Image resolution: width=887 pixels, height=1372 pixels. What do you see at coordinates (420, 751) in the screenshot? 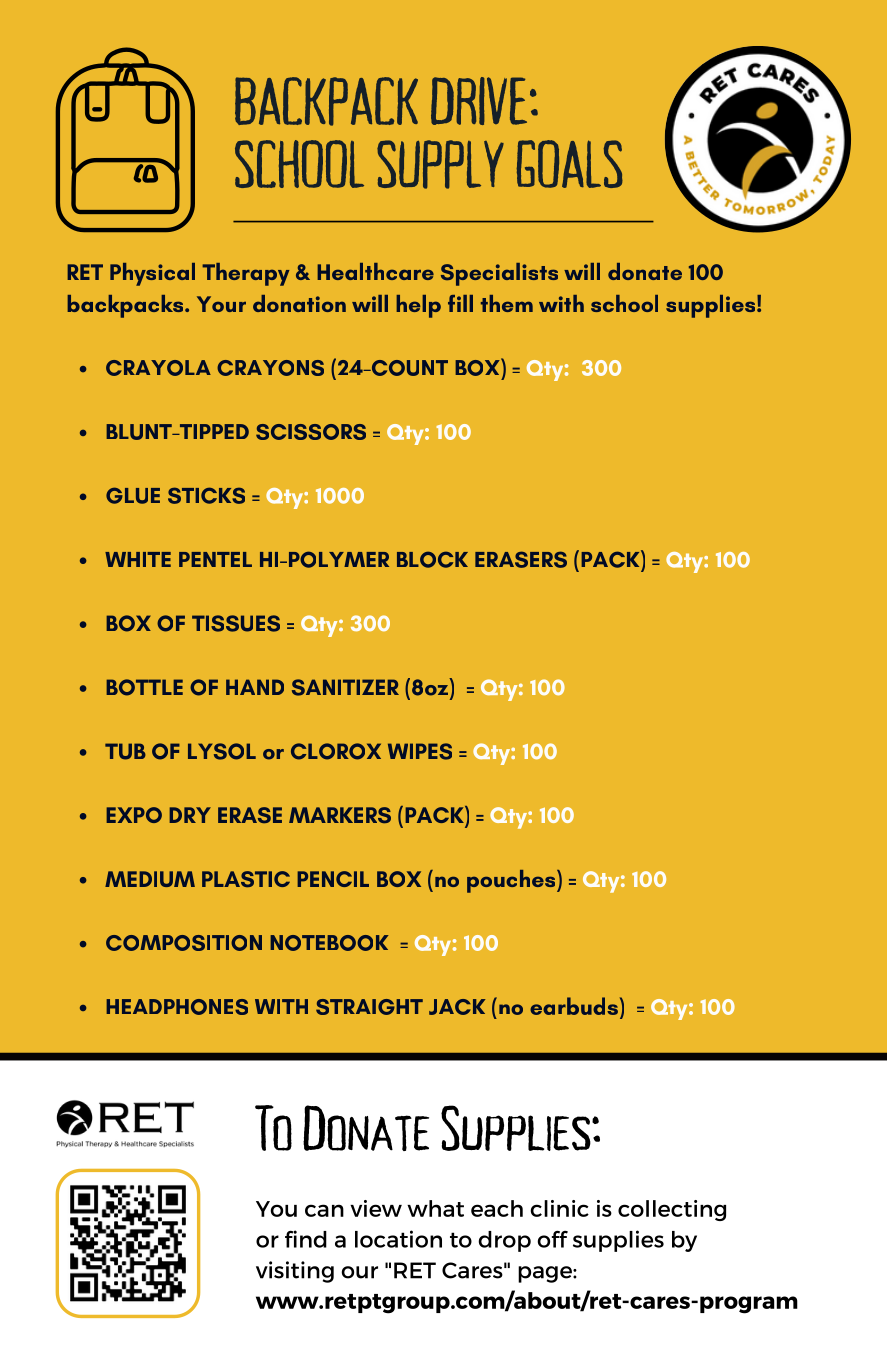
I see `WIPES` at bounding box center [420, 751].
